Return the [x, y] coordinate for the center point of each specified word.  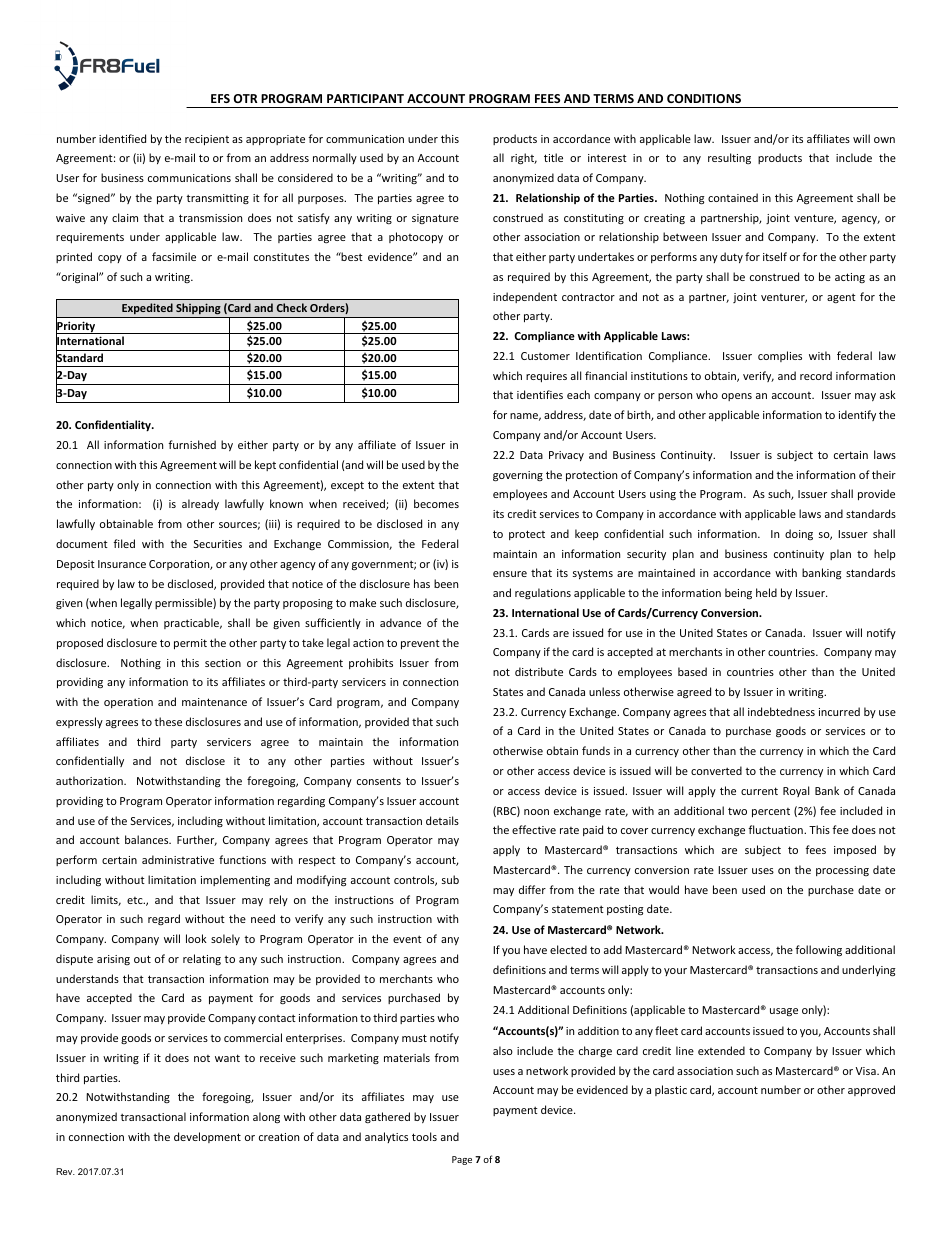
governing [518, 476]
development [207, 1137]
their [884, 474]
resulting [729, 158]
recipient [207, 140]
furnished [192, 444]
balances [148, 839]
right [524, 159]
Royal [796, 791]
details [442, 820]
